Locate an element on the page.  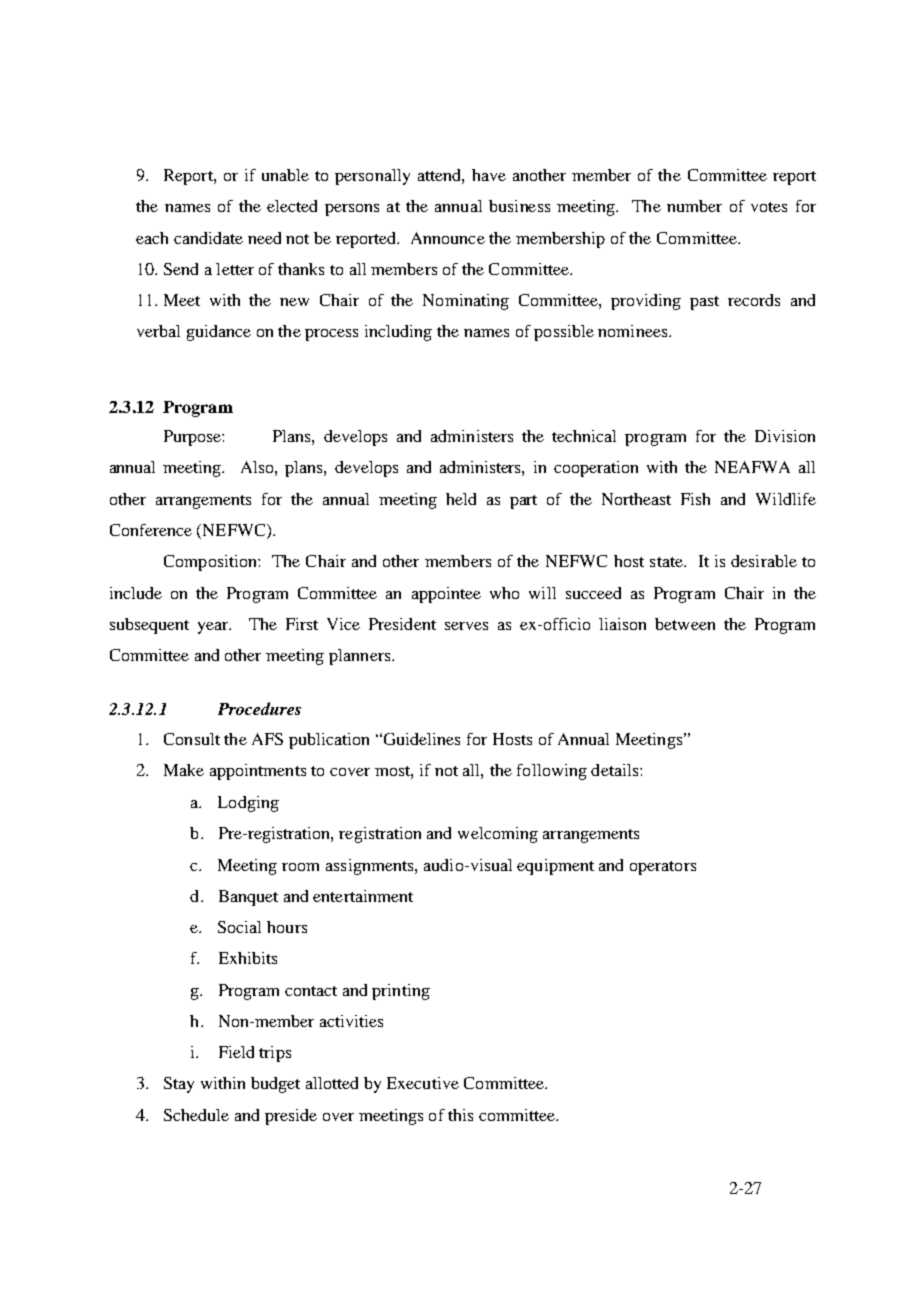
details is located at coordinates (616, 770).
